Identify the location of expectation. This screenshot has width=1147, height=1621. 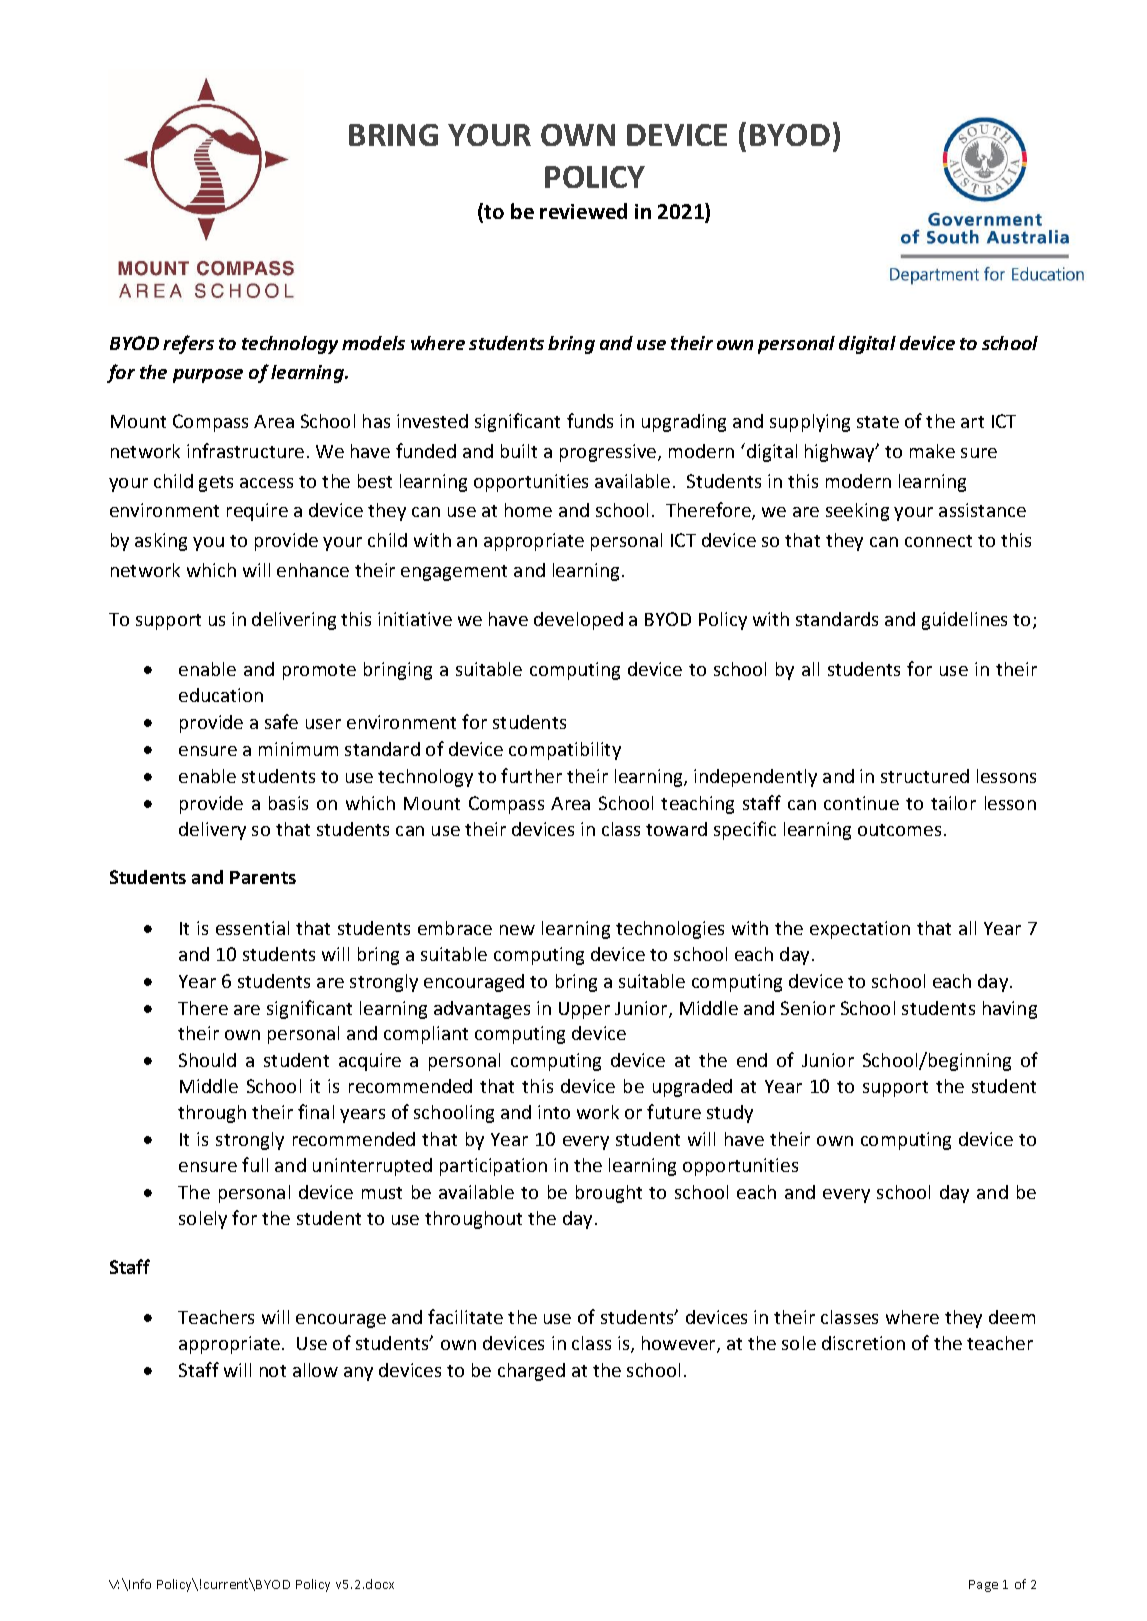
(860, 930).
